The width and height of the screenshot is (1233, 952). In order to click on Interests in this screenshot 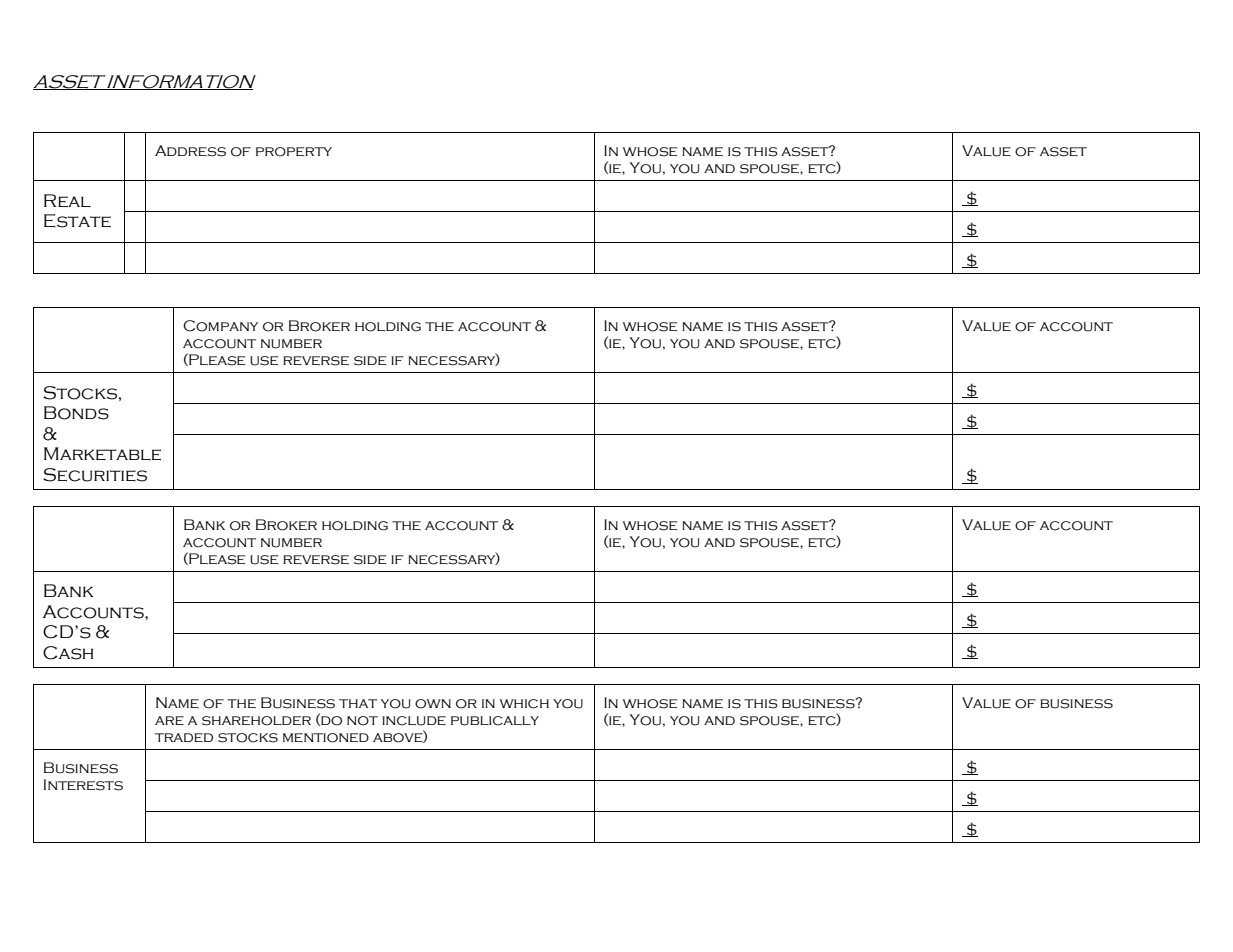, I will do `click(83, 785)`.
